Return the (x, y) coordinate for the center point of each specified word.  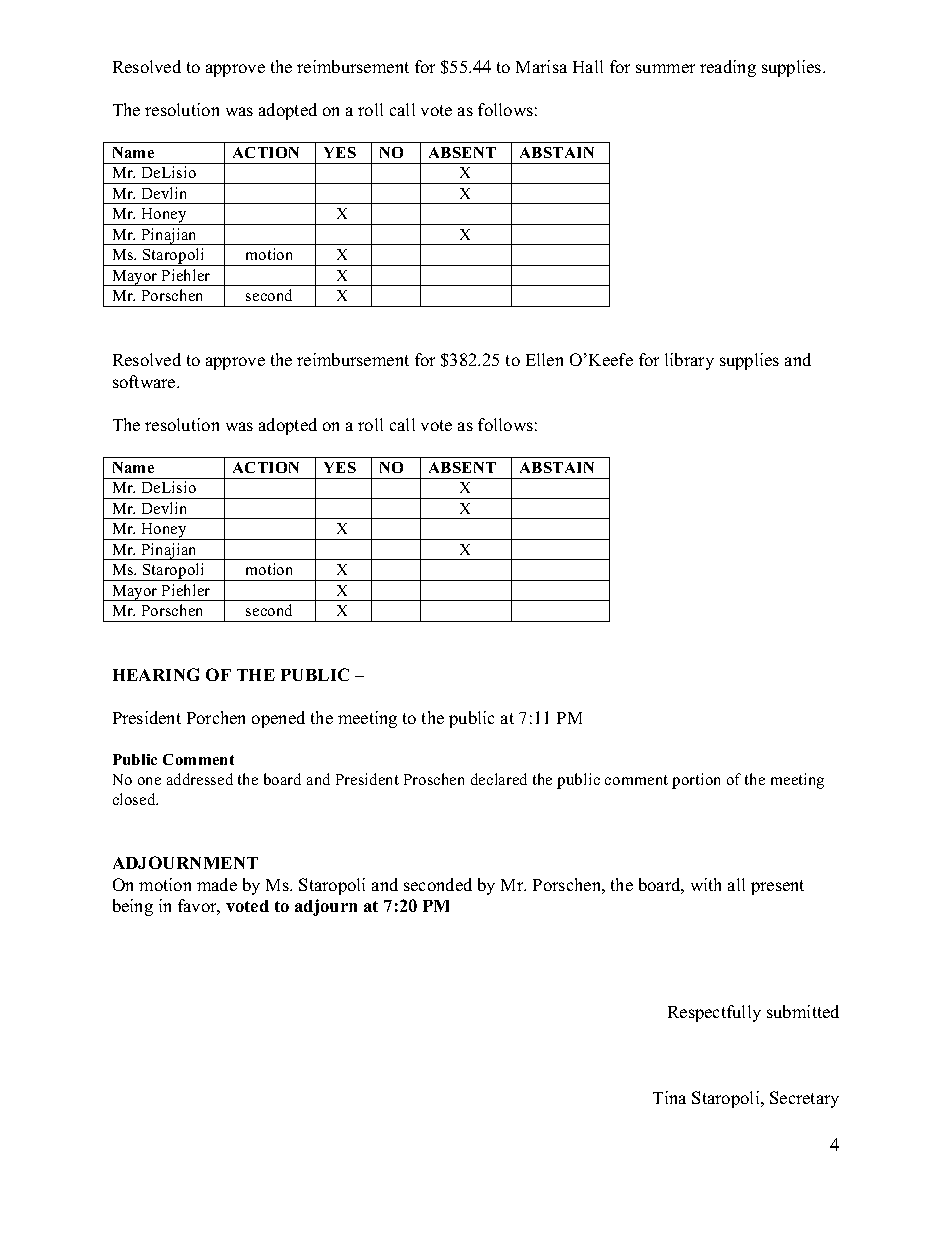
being (133, 907)
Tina (669, 1097)
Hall (588, 66)
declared (499, 779)
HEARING (156, 674)
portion (696, 781)
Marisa (541, 66)
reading (728, 68)
